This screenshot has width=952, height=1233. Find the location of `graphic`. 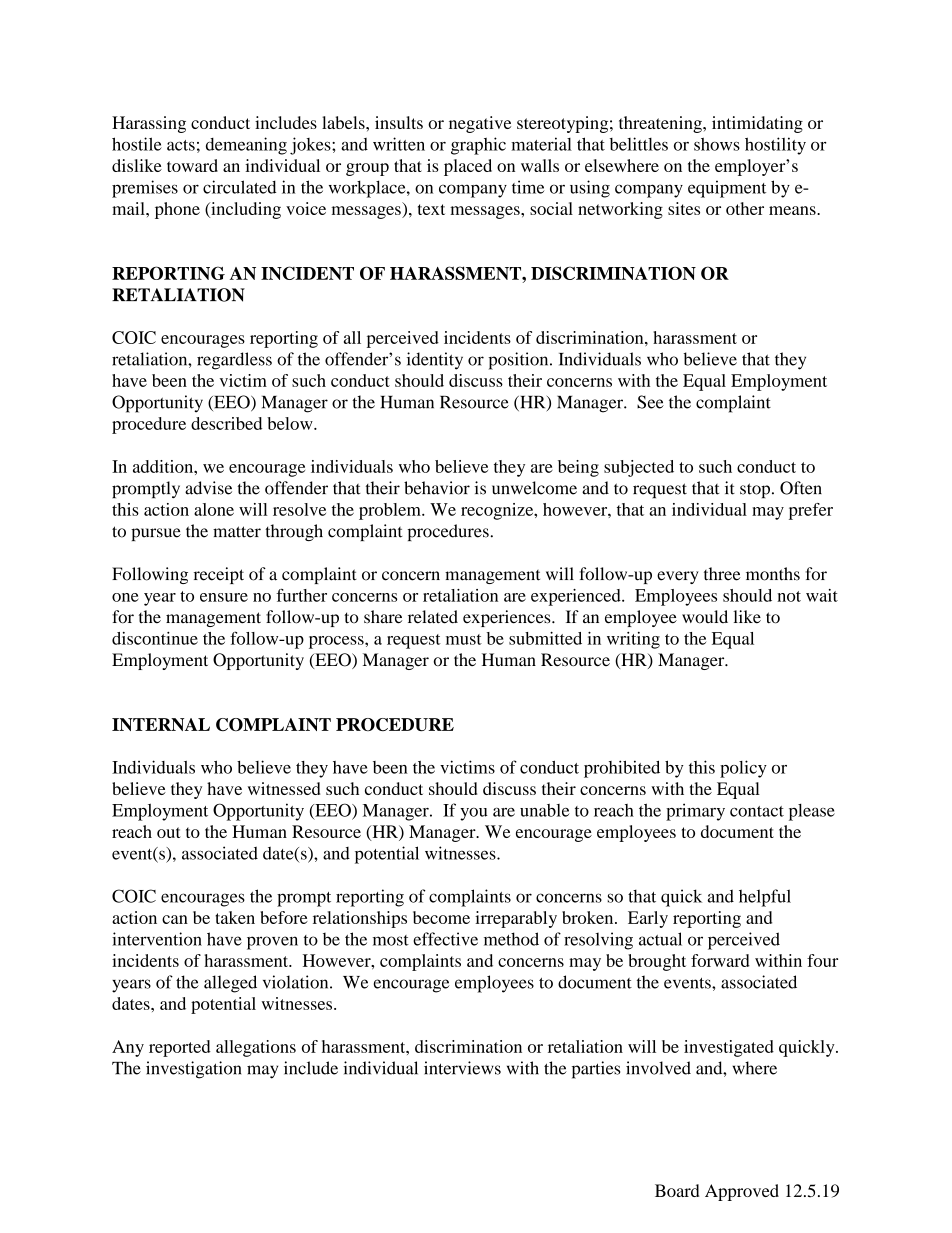

graphic is located at coordinates (478, 146).
